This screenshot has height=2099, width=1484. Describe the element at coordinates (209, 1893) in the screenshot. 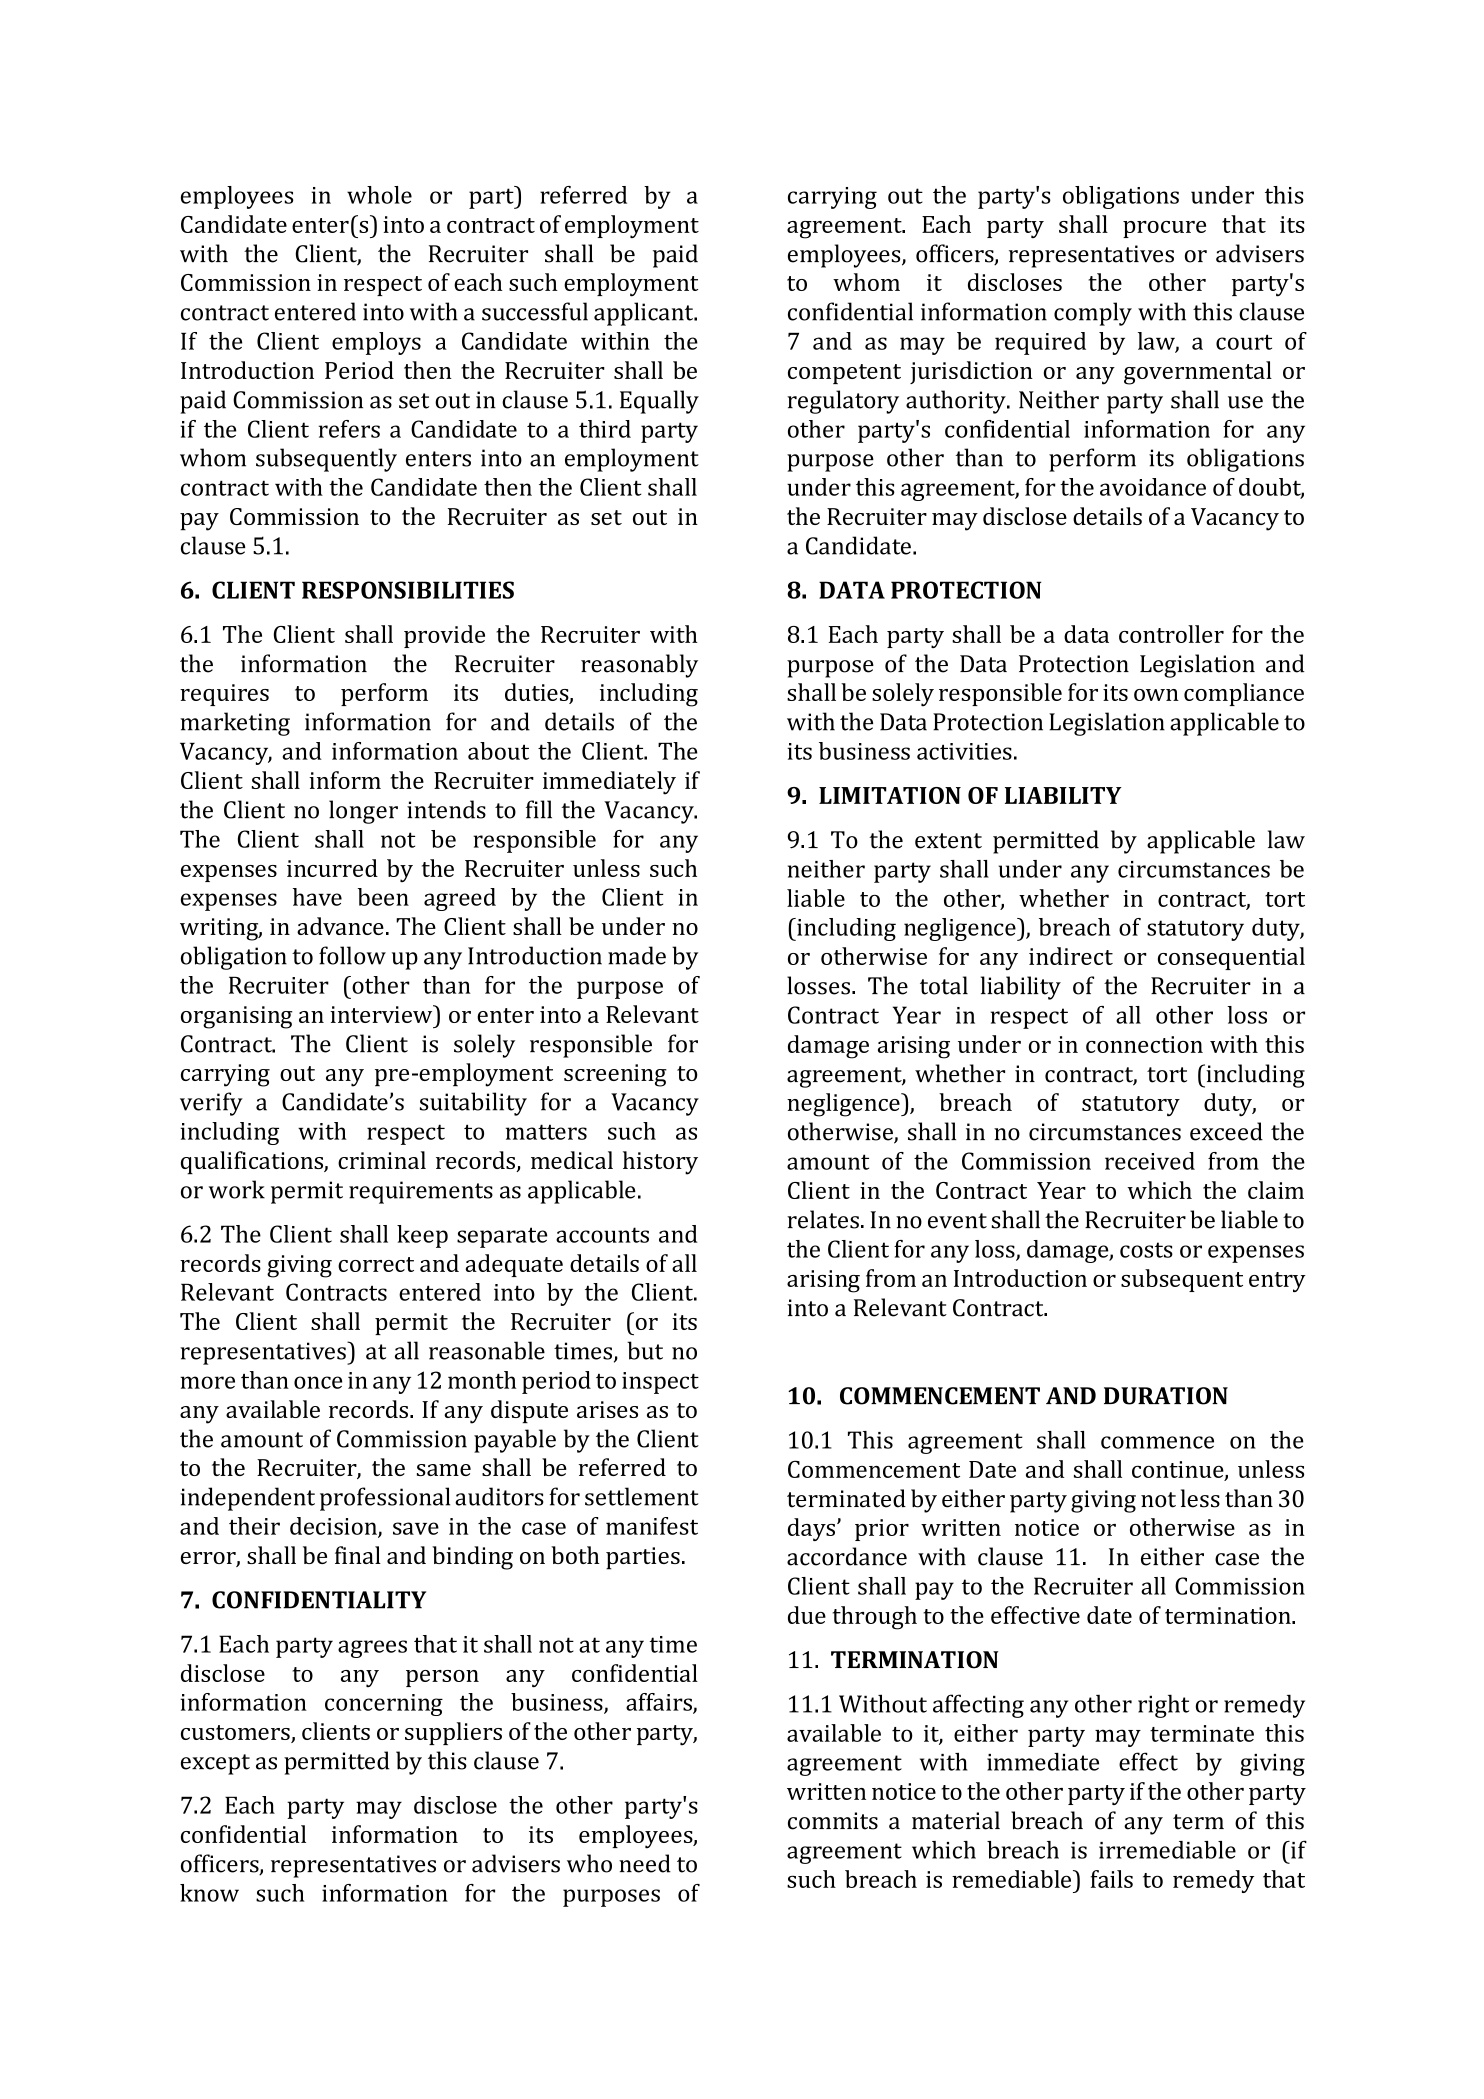

I see `know` at that location.
